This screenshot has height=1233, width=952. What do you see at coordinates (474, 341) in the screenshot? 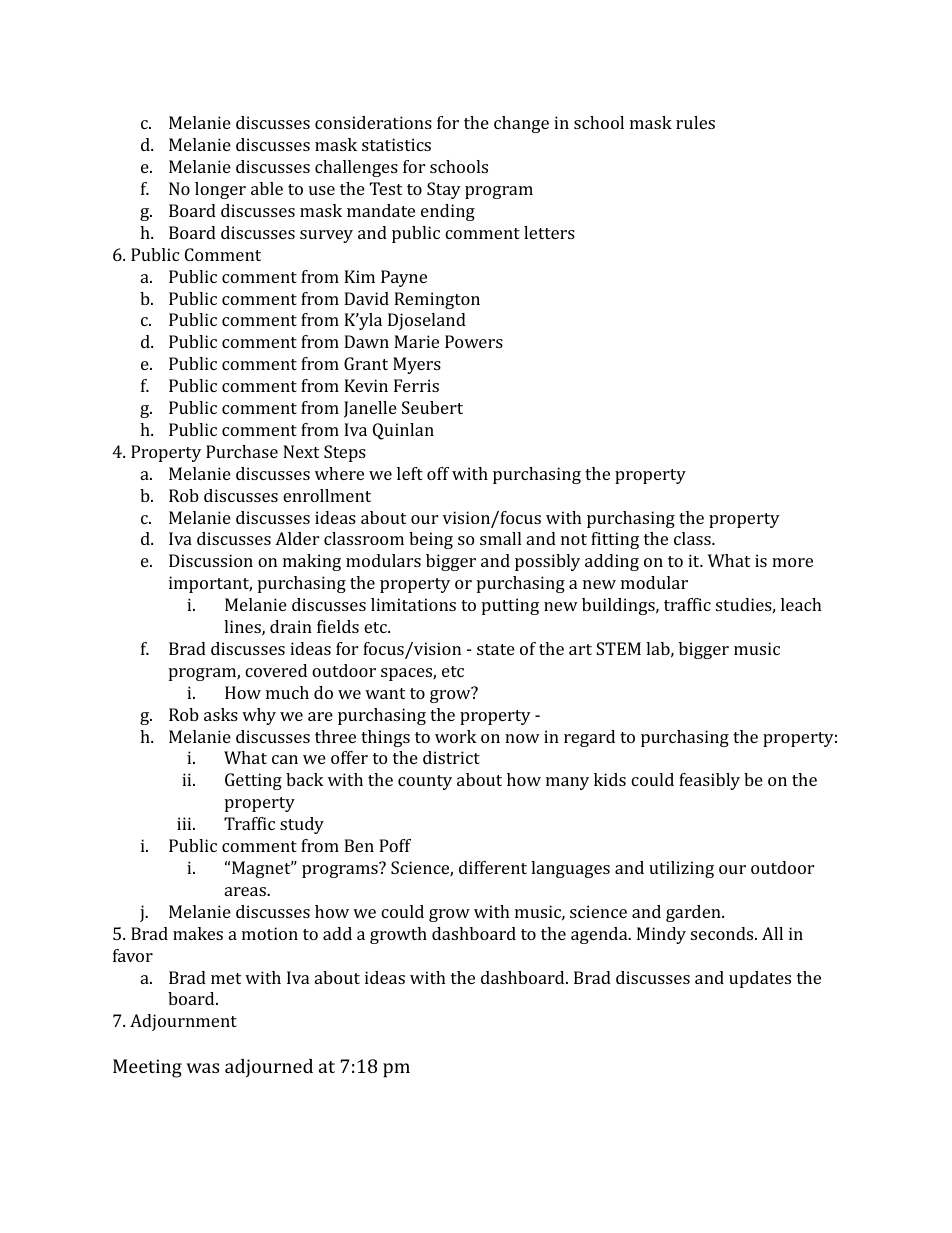
I see `Powers` at bounding box center [474, 341].
